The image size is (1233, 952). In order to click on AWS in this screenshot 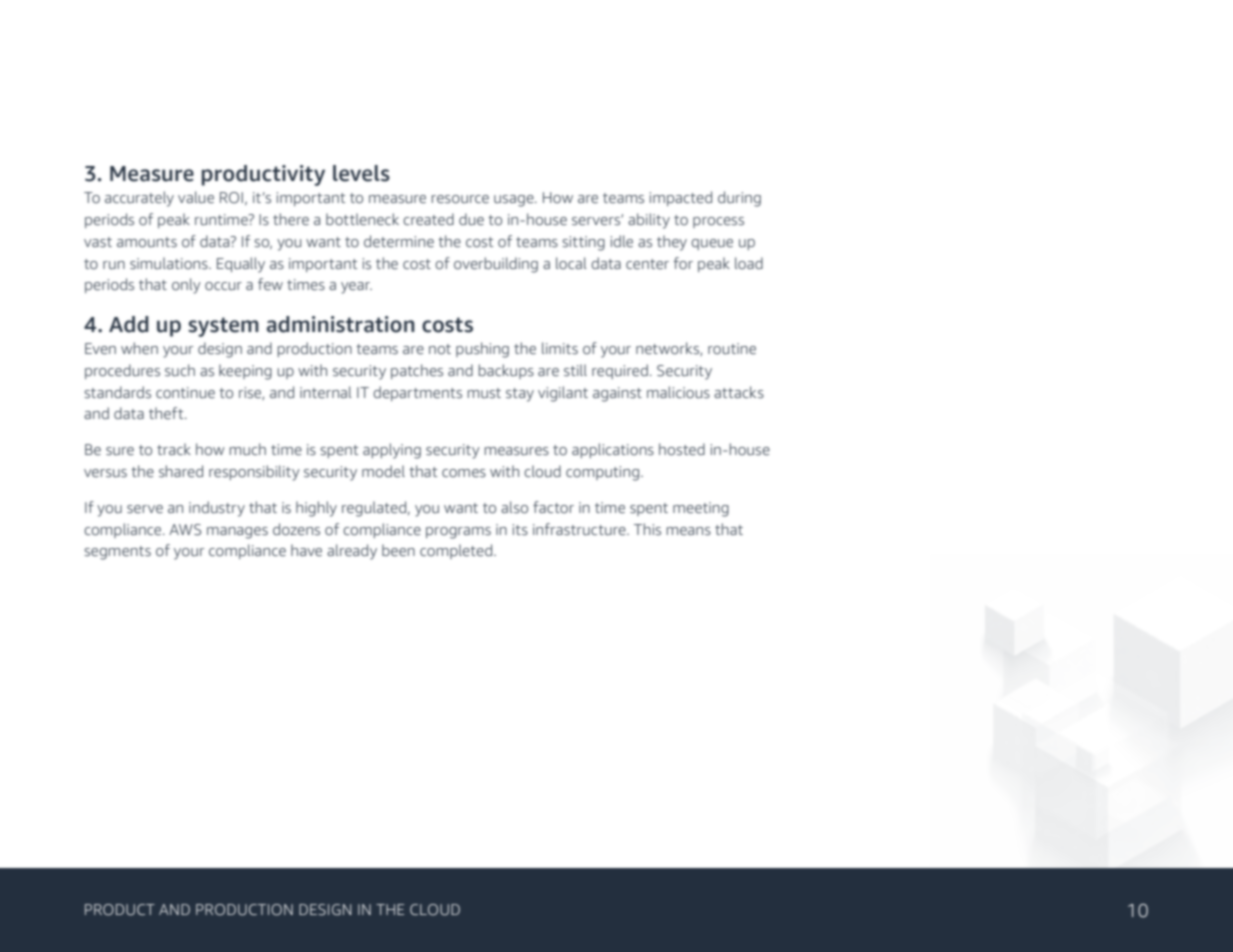, I will do `click(185, 530)`.
